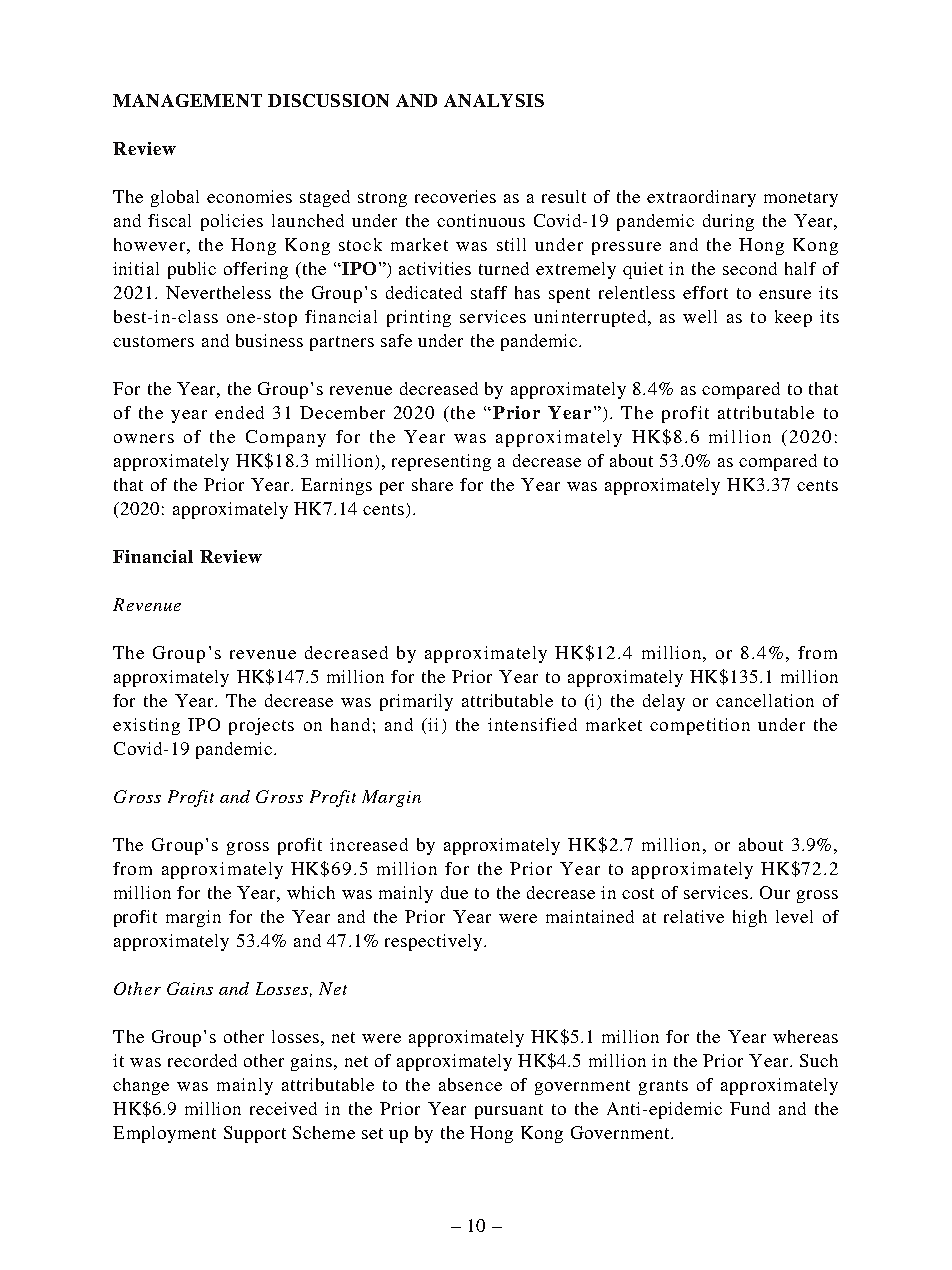  I want to click on cancellation, so click(765, 700).
